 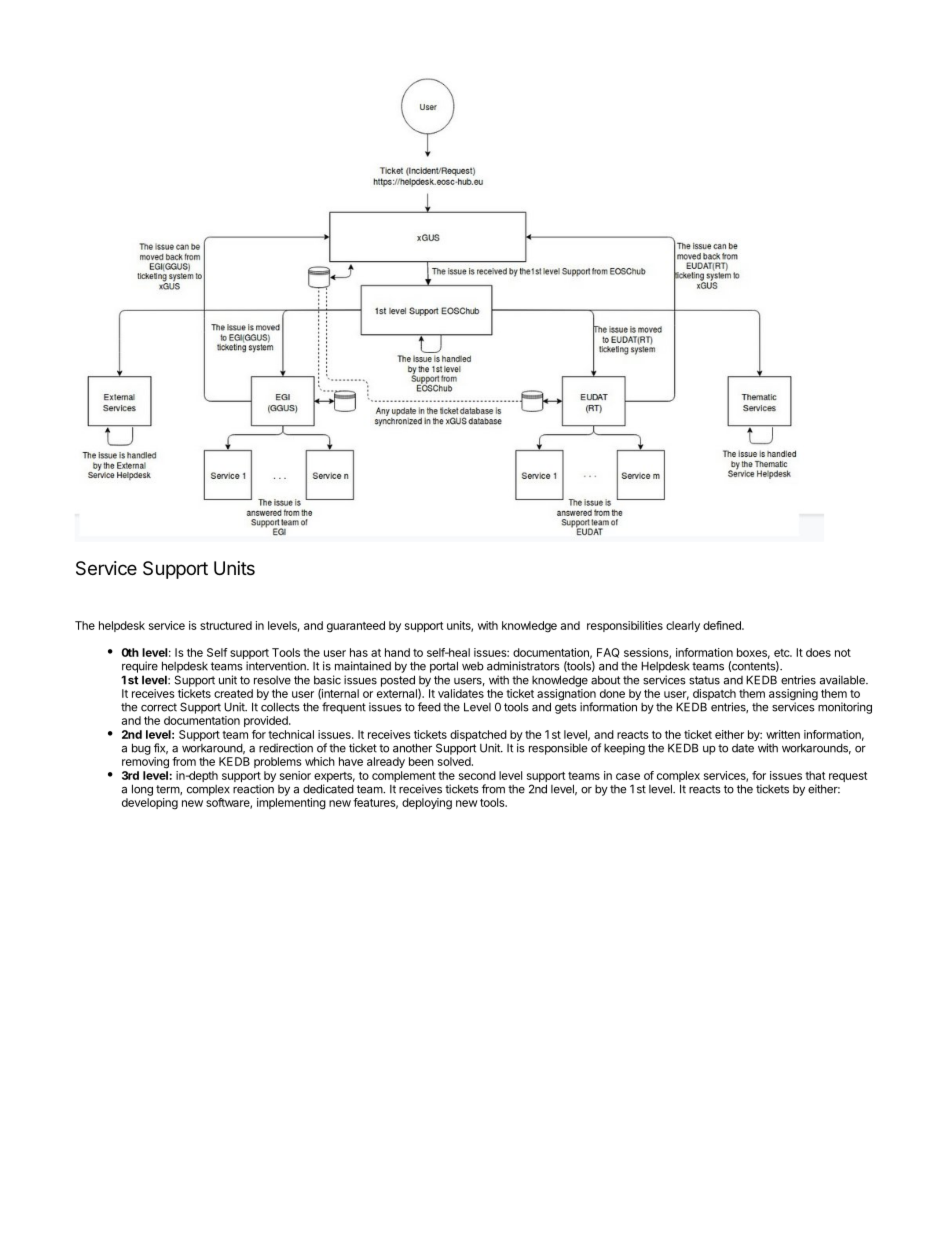 I want to click on redirection, so click(x=286, y=748).
